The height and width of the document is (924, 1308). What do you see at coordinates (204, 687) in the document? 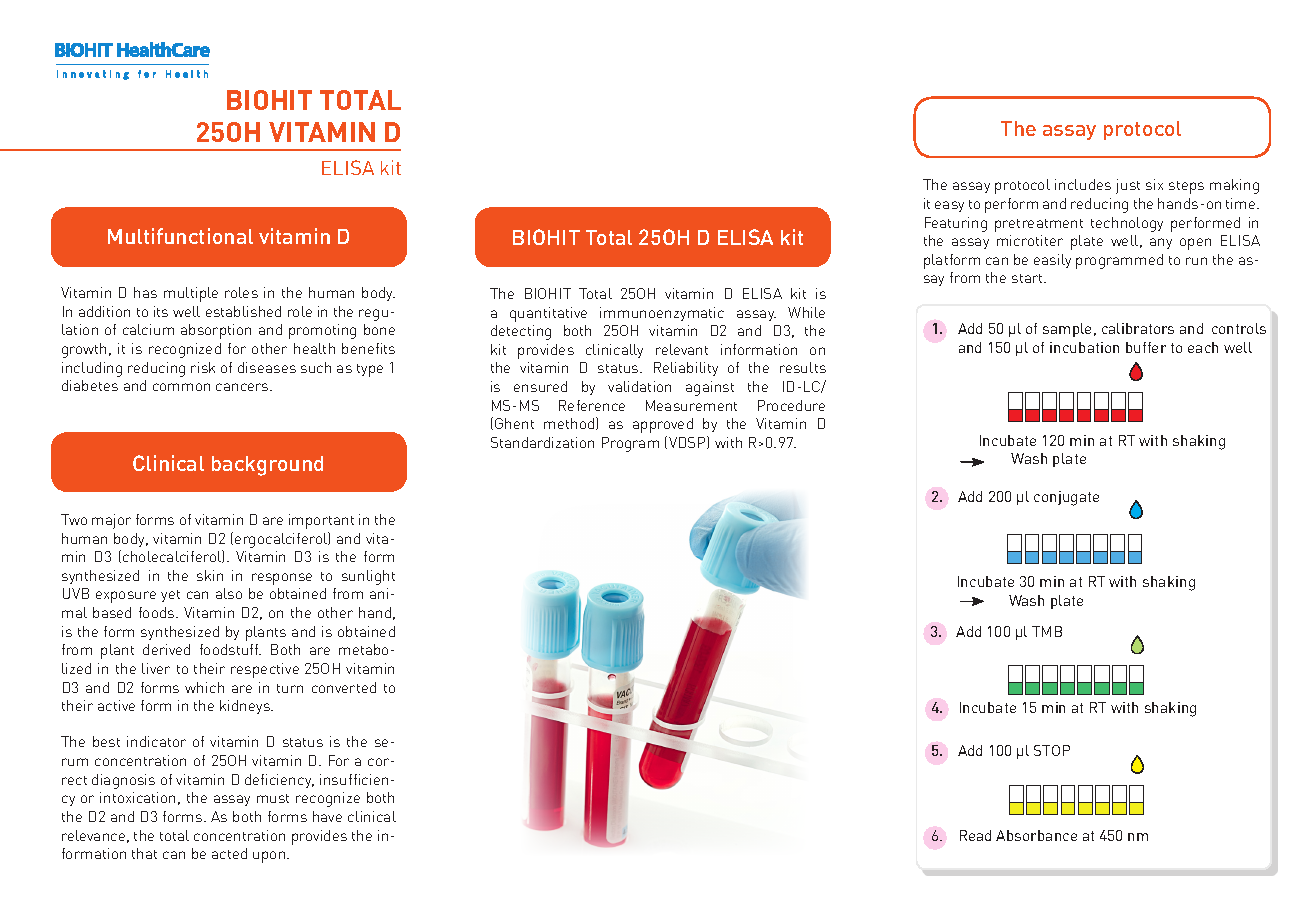
I see `which` at bounding box center [204, 687].
